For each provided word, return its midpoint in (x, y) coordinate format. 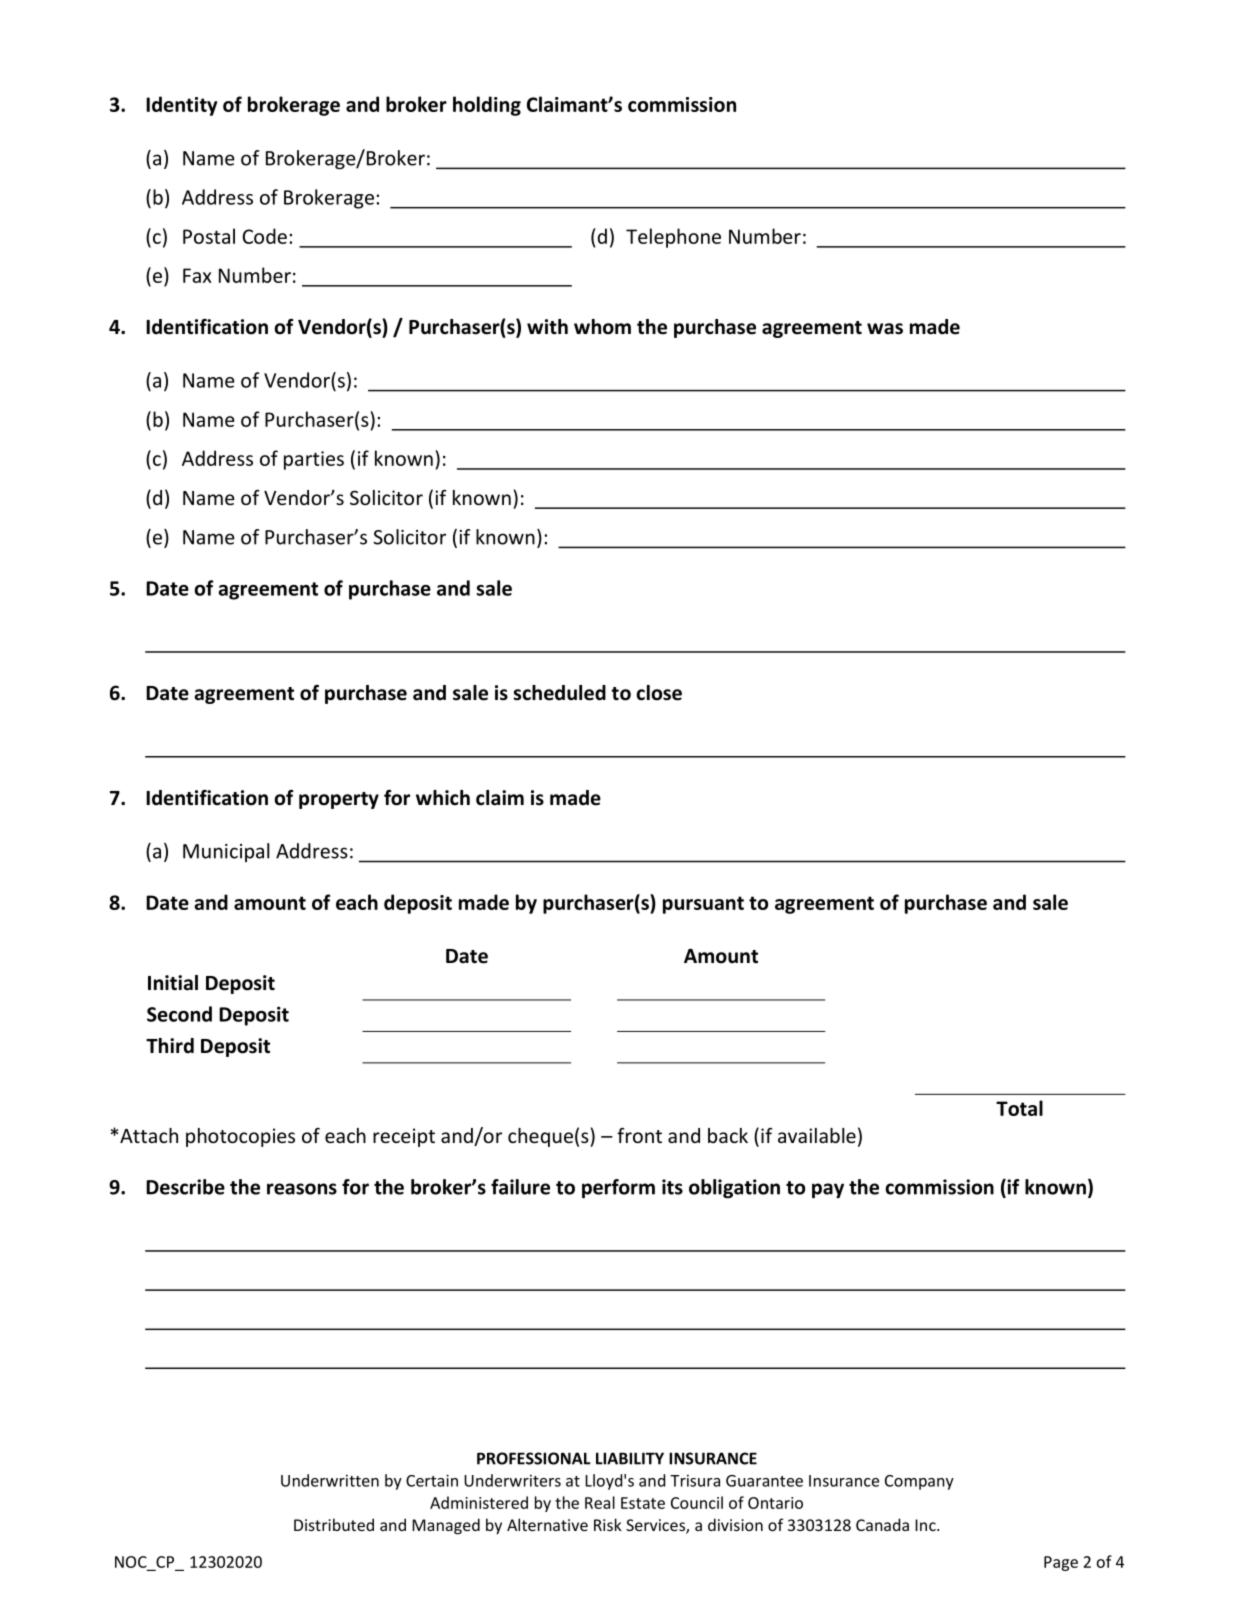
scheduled (560, 693)
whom (602, 327)
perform (618, 1189)
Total (1019, 1108)
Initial (173, 983)
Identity (181, 106)
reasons (302, 1189)
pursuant (703, 905)
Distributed (334, 1524)
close (659, 693)
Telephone (673, 238)
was (885, 329)
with (547, 327)
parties (314, 460)
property (339, 800)
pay (828, 1191)
